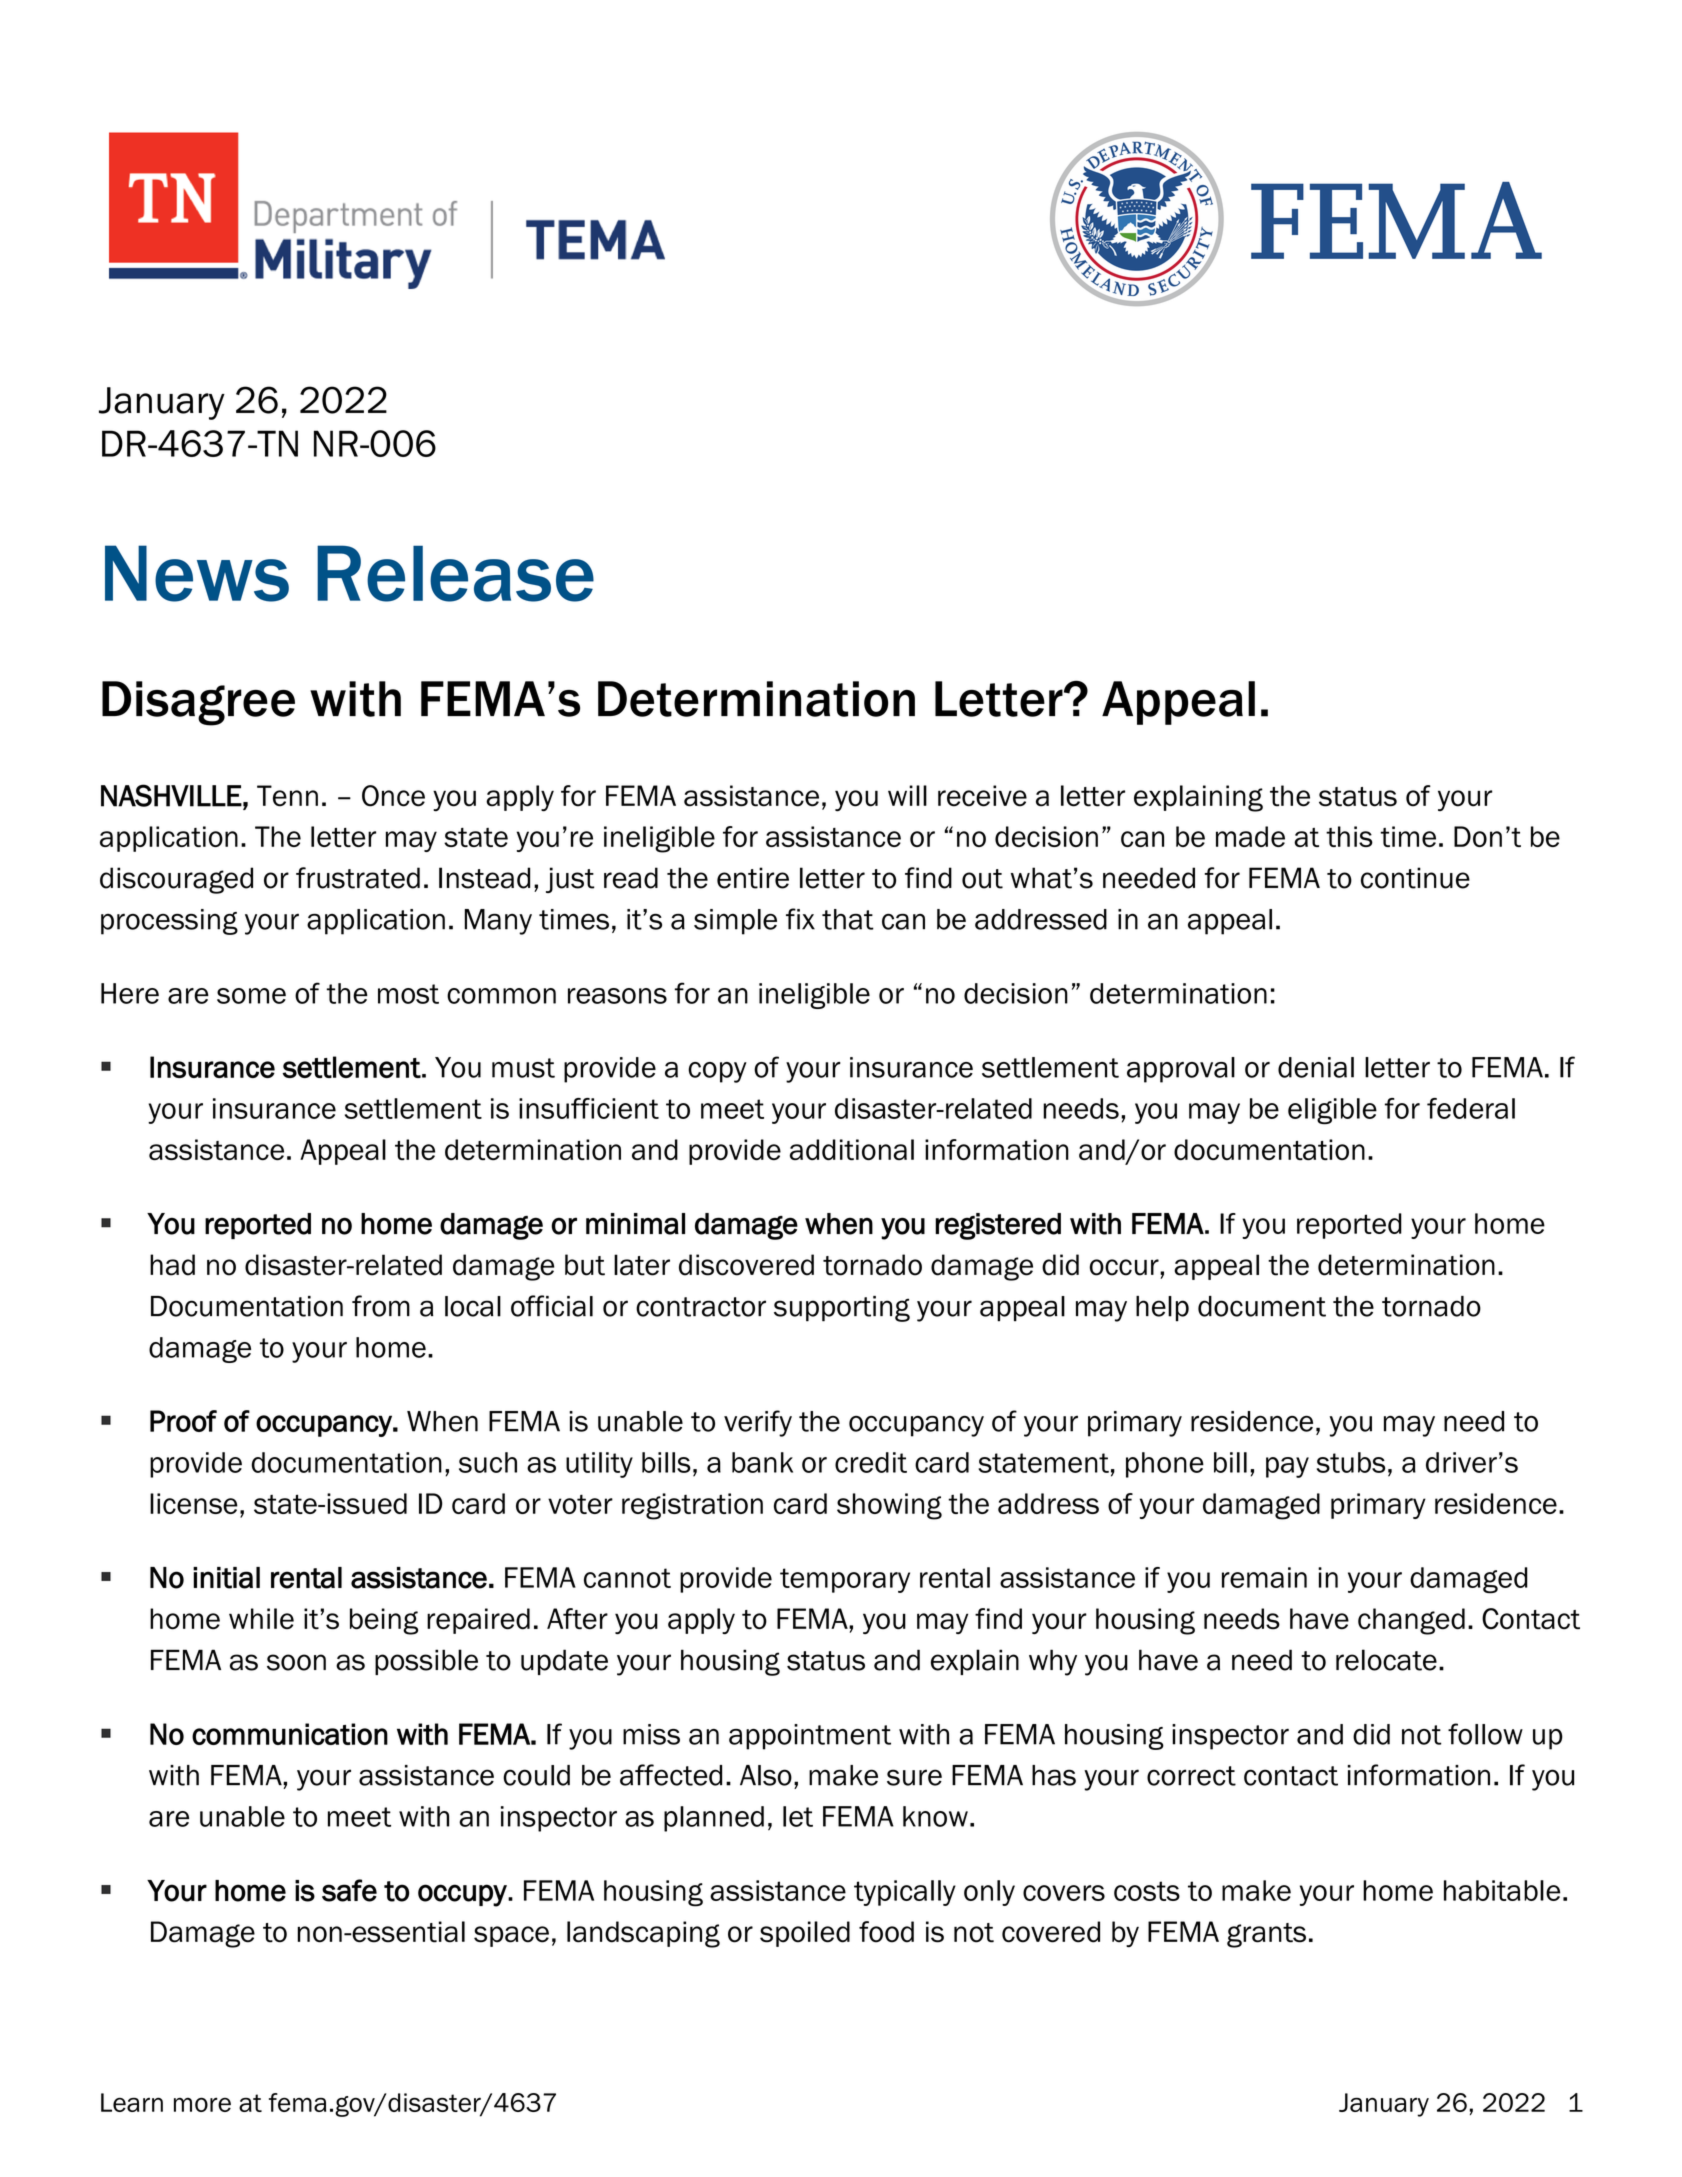  I want to click on some, so click(251, 996).
